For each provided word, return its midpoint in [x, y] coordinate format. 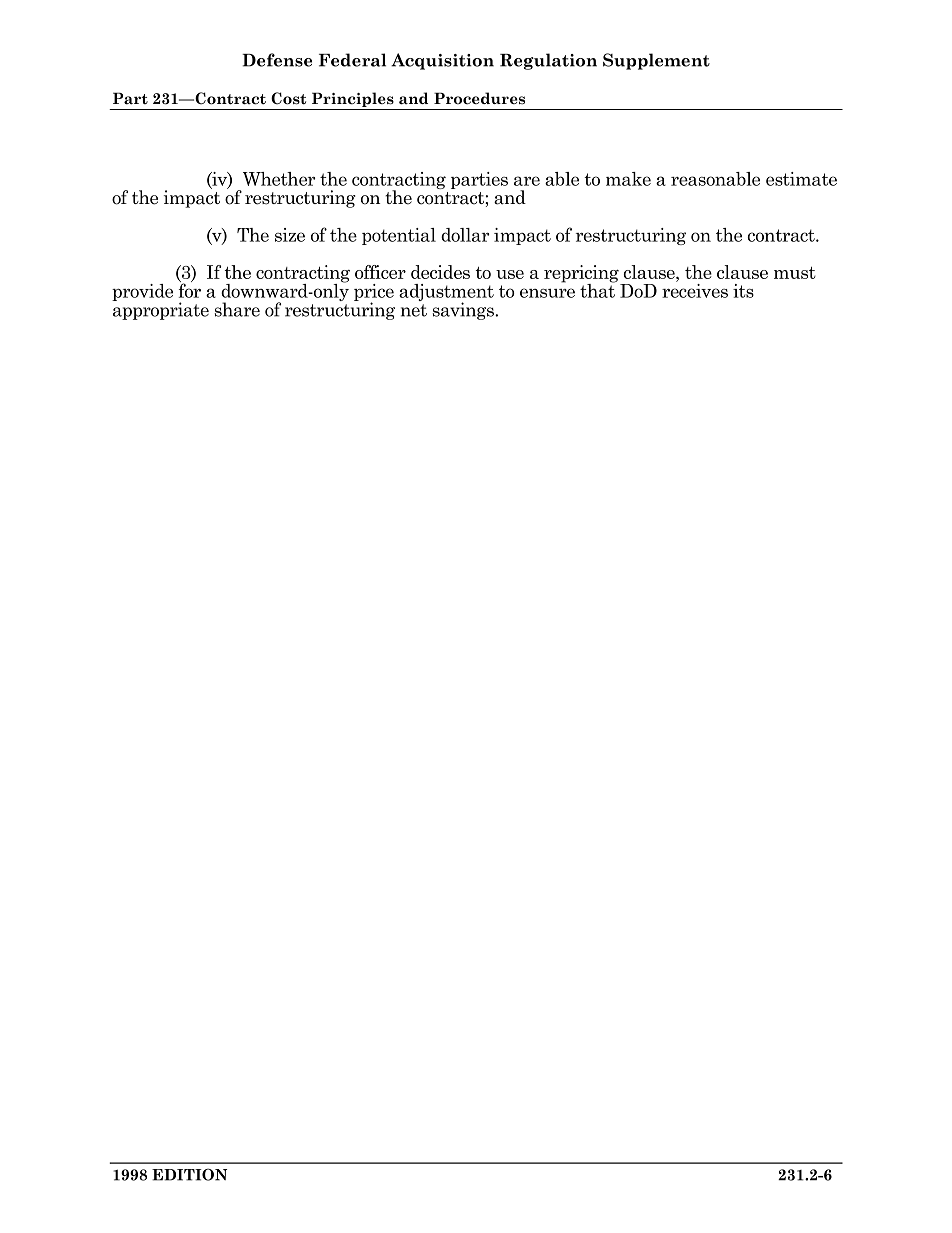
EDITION [189, 1174]
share [237, 309]
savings [464, 311]
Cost [288, 98]
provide [142, 292]
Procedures [479, 98]
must [795, 273]
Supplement [656, 61]
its [743, 291]
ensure [547, 293]
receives [695, 291]
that [597, 290]
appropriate [160, 310]
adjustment [446, 294]
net [414, 310]
